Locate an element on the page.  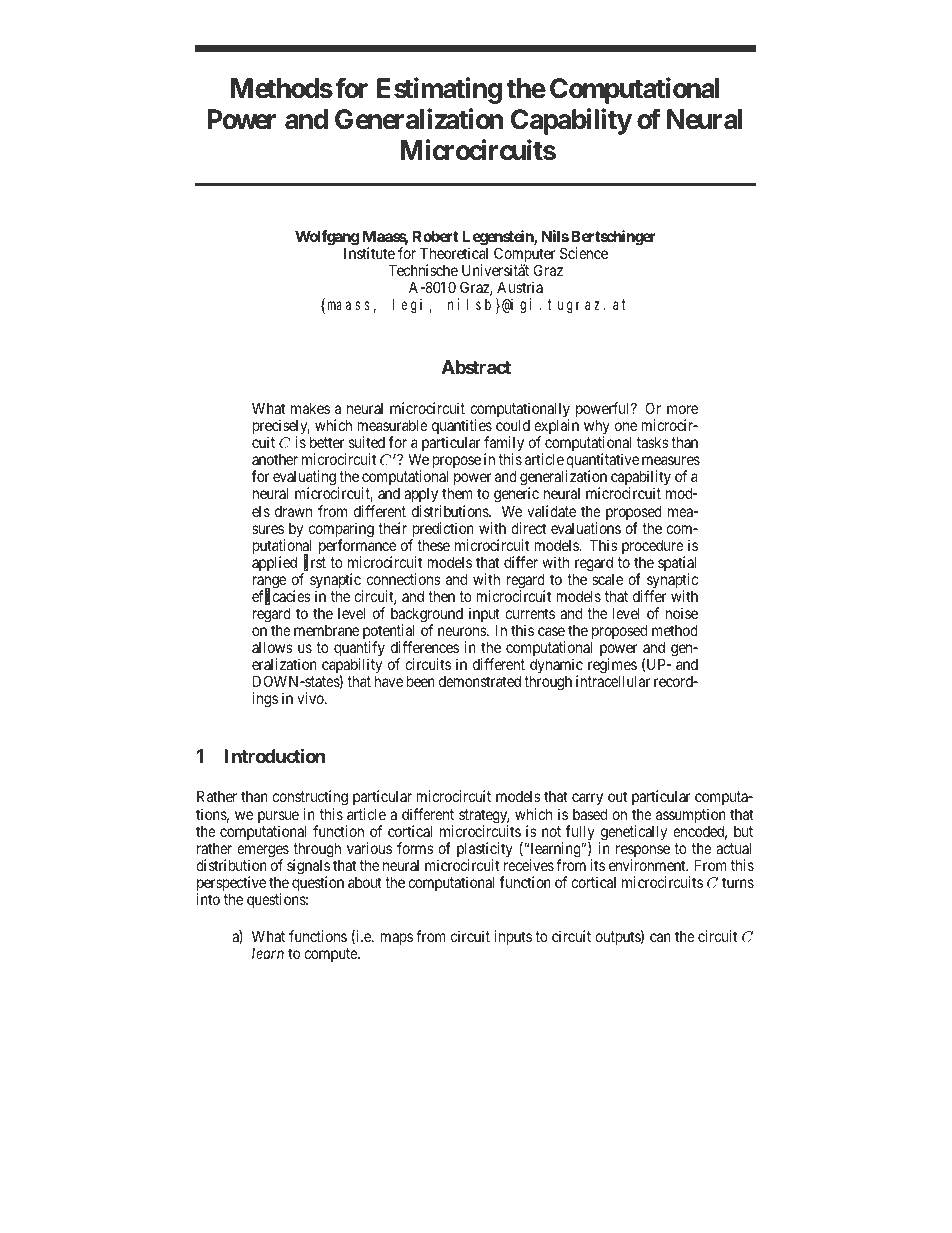
perspective is located at coordinates (231, 885).
